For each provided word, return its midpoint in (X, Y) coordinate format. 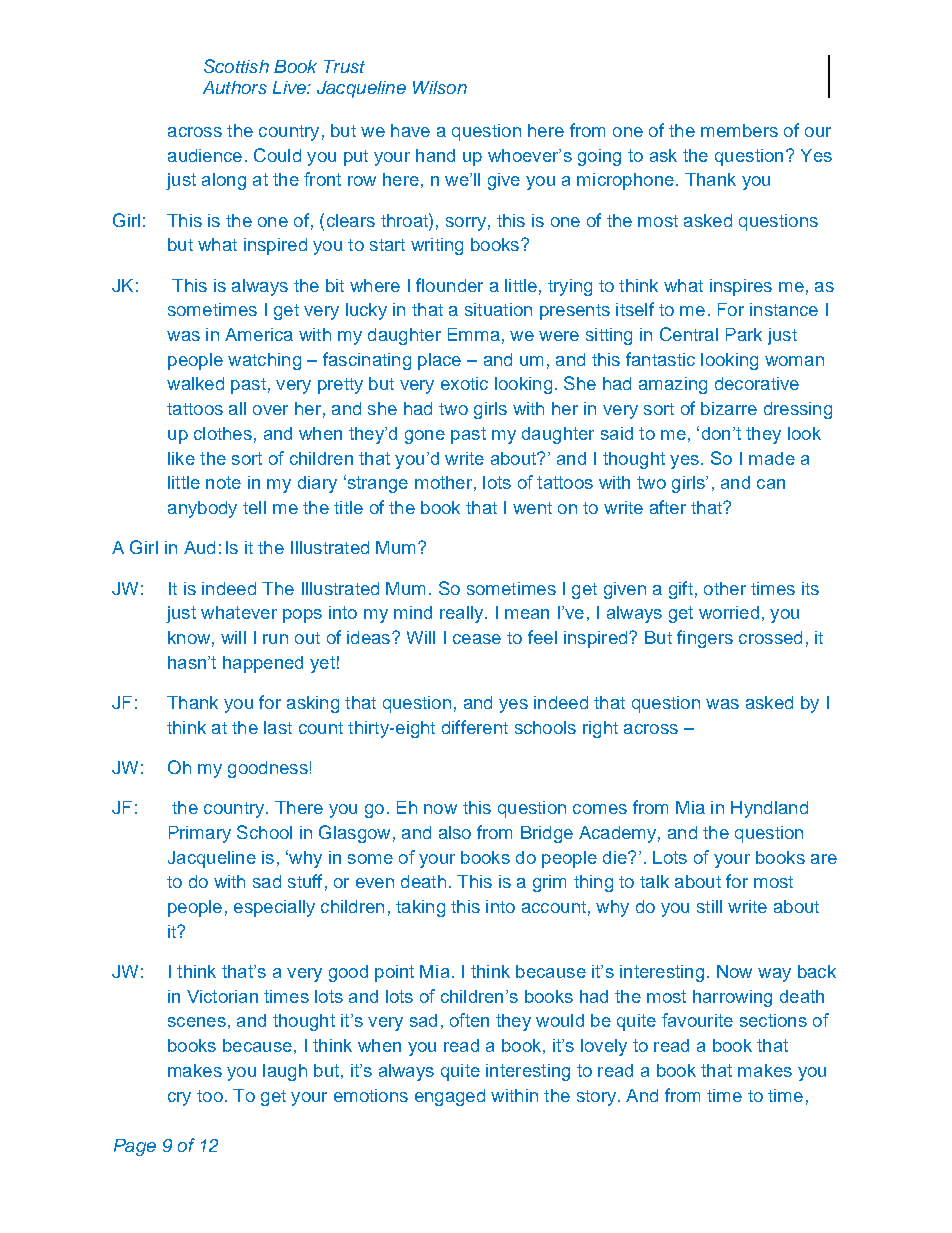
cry (179, 1099)
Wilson (440, 87)
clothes (223, 433)
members (739, 130)
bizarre (729, 408)
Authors (235, 87)
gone (425, 437)
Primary (200, 834)
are (824, 859)
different (475, 727)
